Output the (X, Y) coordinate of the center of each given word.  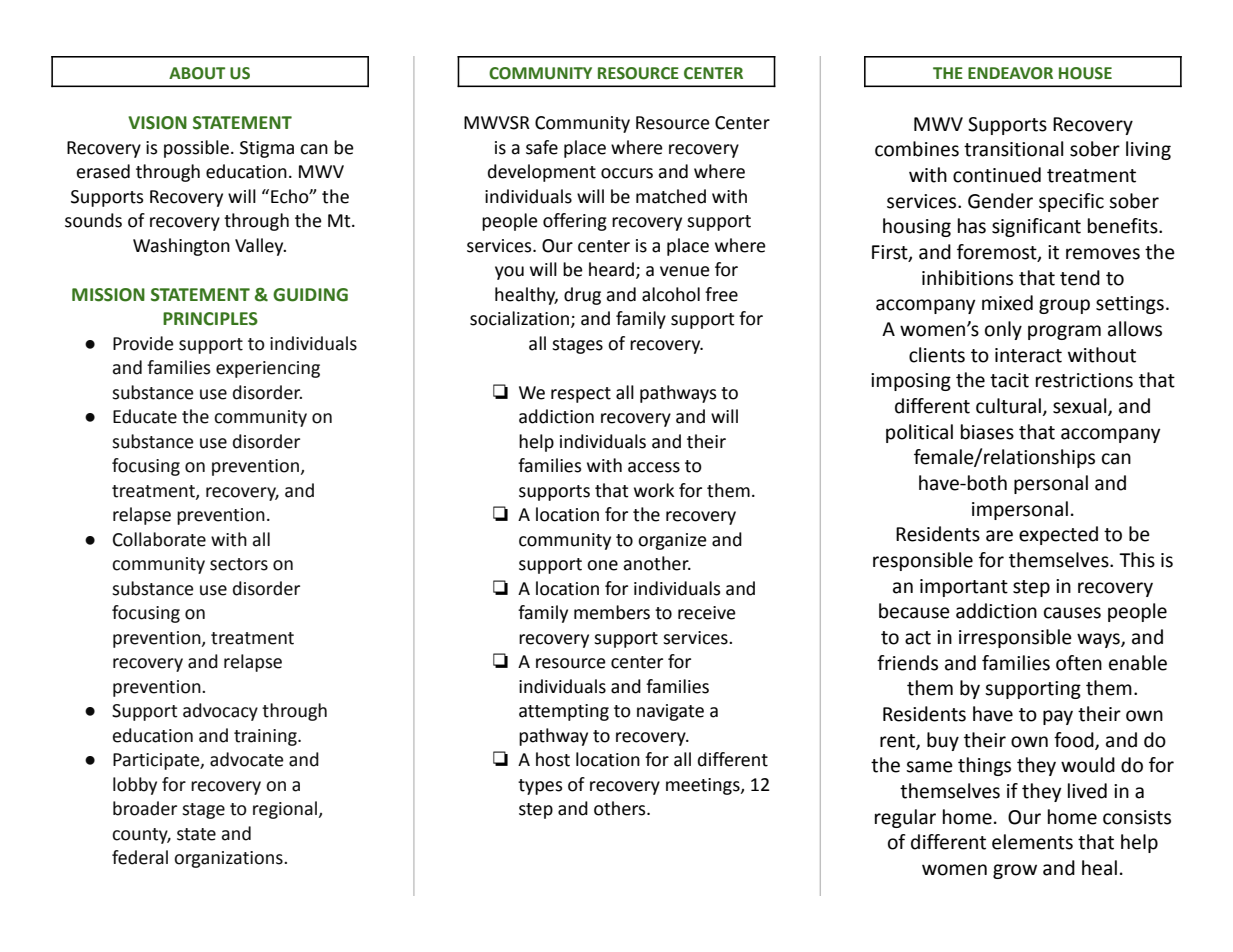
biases (987, 432)
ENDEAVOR (1010, 73)
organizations (229, 859)
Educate (145, 416)
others (621, 808)
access (654, 467)
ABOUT (197, 73)
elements (1032, 842)
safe (542, 147)
